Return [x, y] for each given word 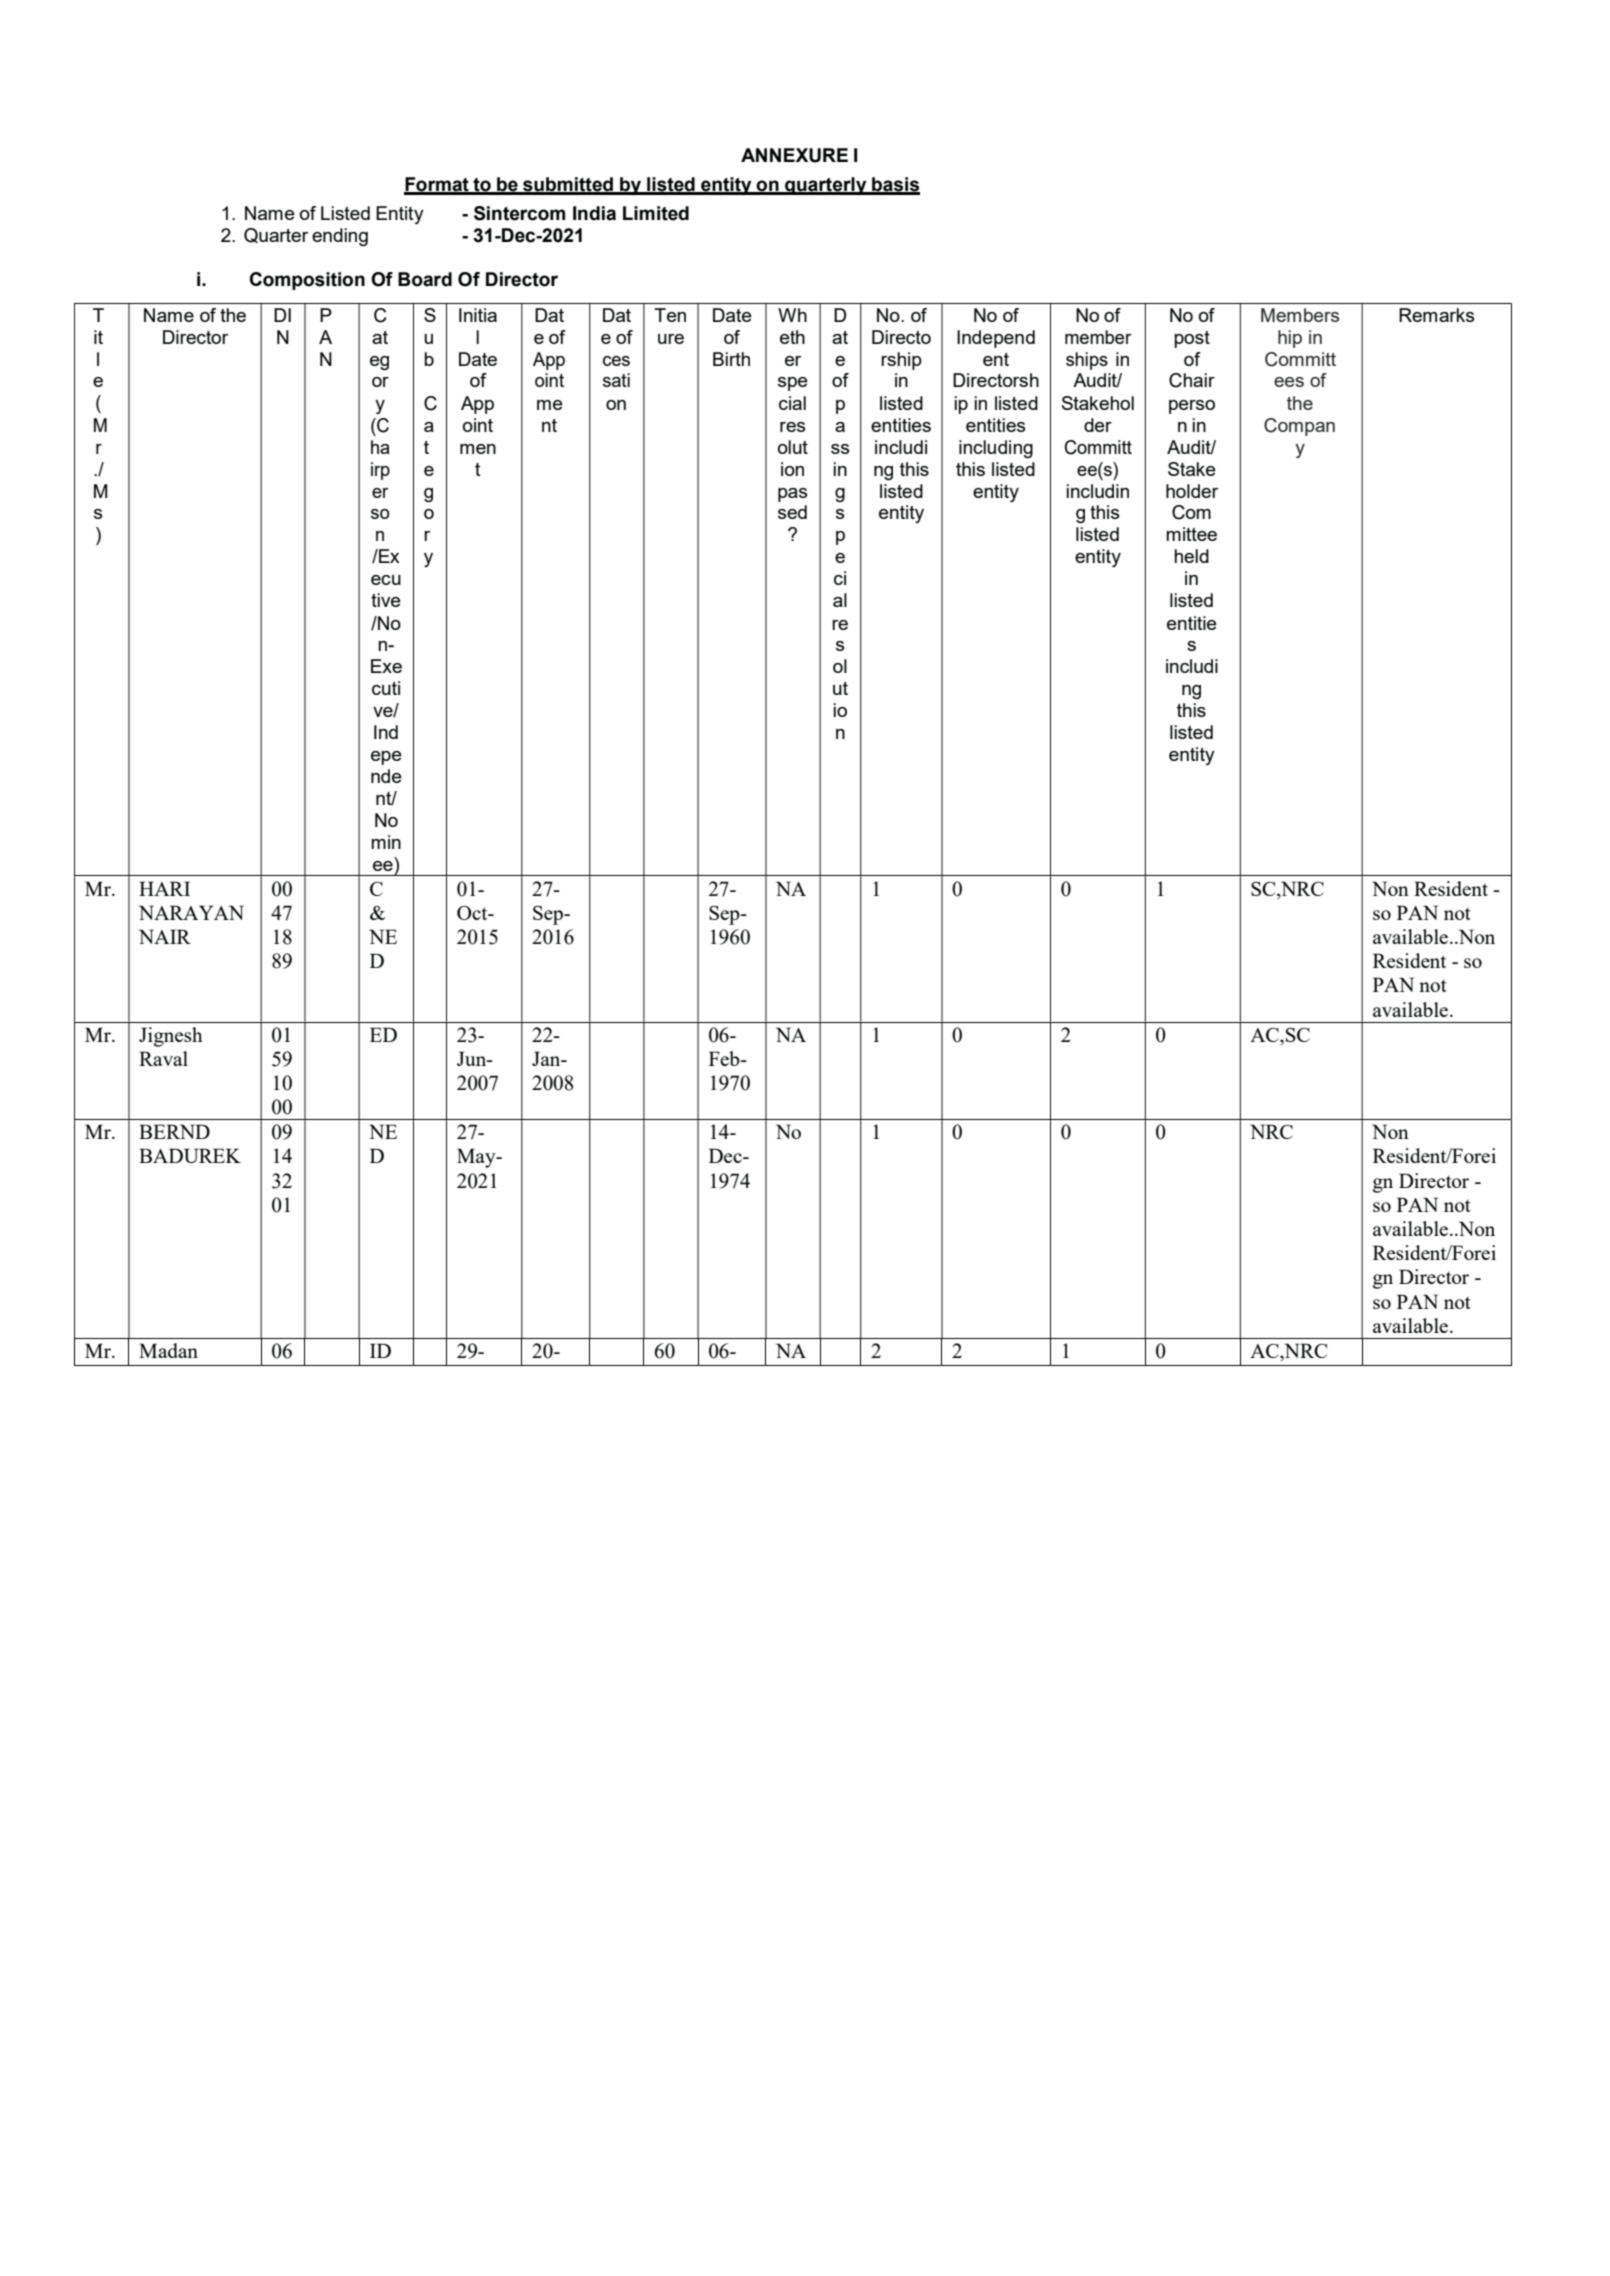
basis [895, 185]
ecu [386, 580]
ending [340, 237]
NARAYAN [191, 912]
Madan [168, 1350]
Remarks [1436, 315]
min [386, 842]
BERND [174, 1131]
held [1191, 556]
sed [792, 512]
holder [1192, 491]
